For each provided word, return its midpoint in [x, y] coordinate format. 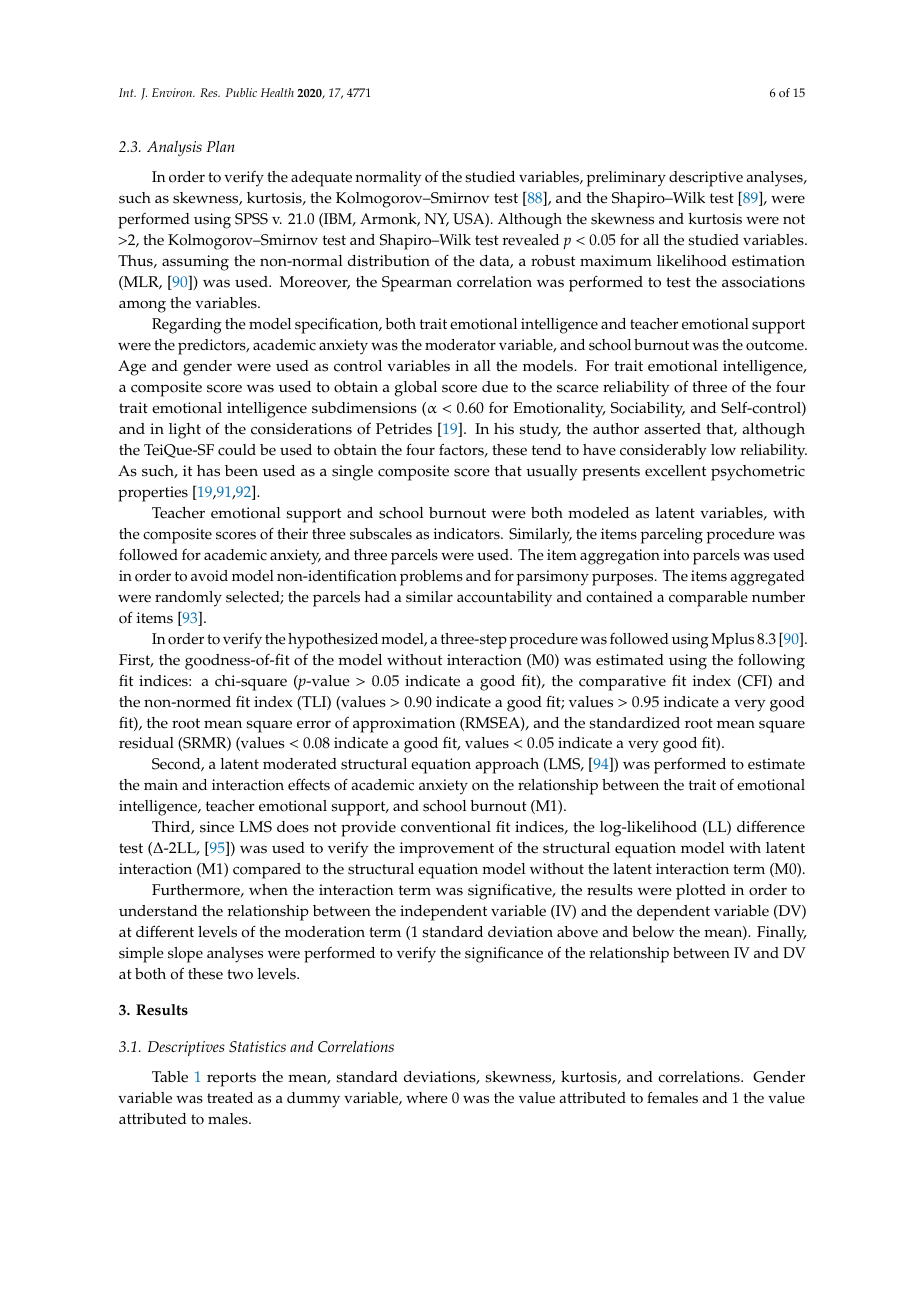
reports [231, 1079]
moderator [460, 345]
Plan [220, 146]
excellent [675, 471]
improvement [447, 850]
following [771, 661]
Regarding [187, 326]
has [208, 471]
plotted [701, 892]
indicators [467, 534]
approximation [404, 725]
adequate [321, 179]
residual [146, 743]
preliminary [626, 179]
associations [763, 282]
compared [267, 871]
